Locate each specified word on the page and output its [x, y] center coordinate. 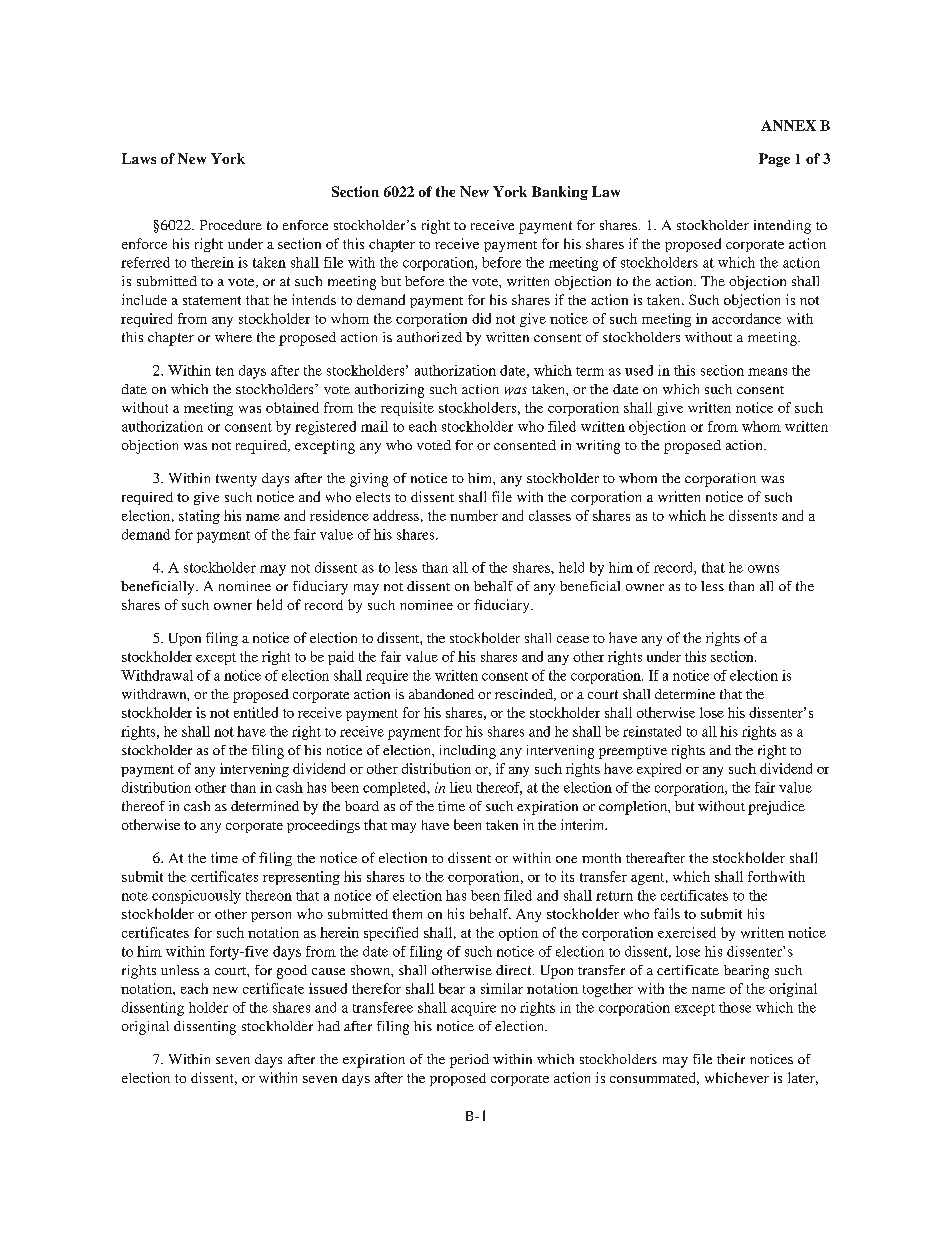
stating [199, 517]
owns [763, 569]
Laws [139, 158]
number [474, 515]
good [292, 972]
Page [774, 160]
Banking [560, 193]
